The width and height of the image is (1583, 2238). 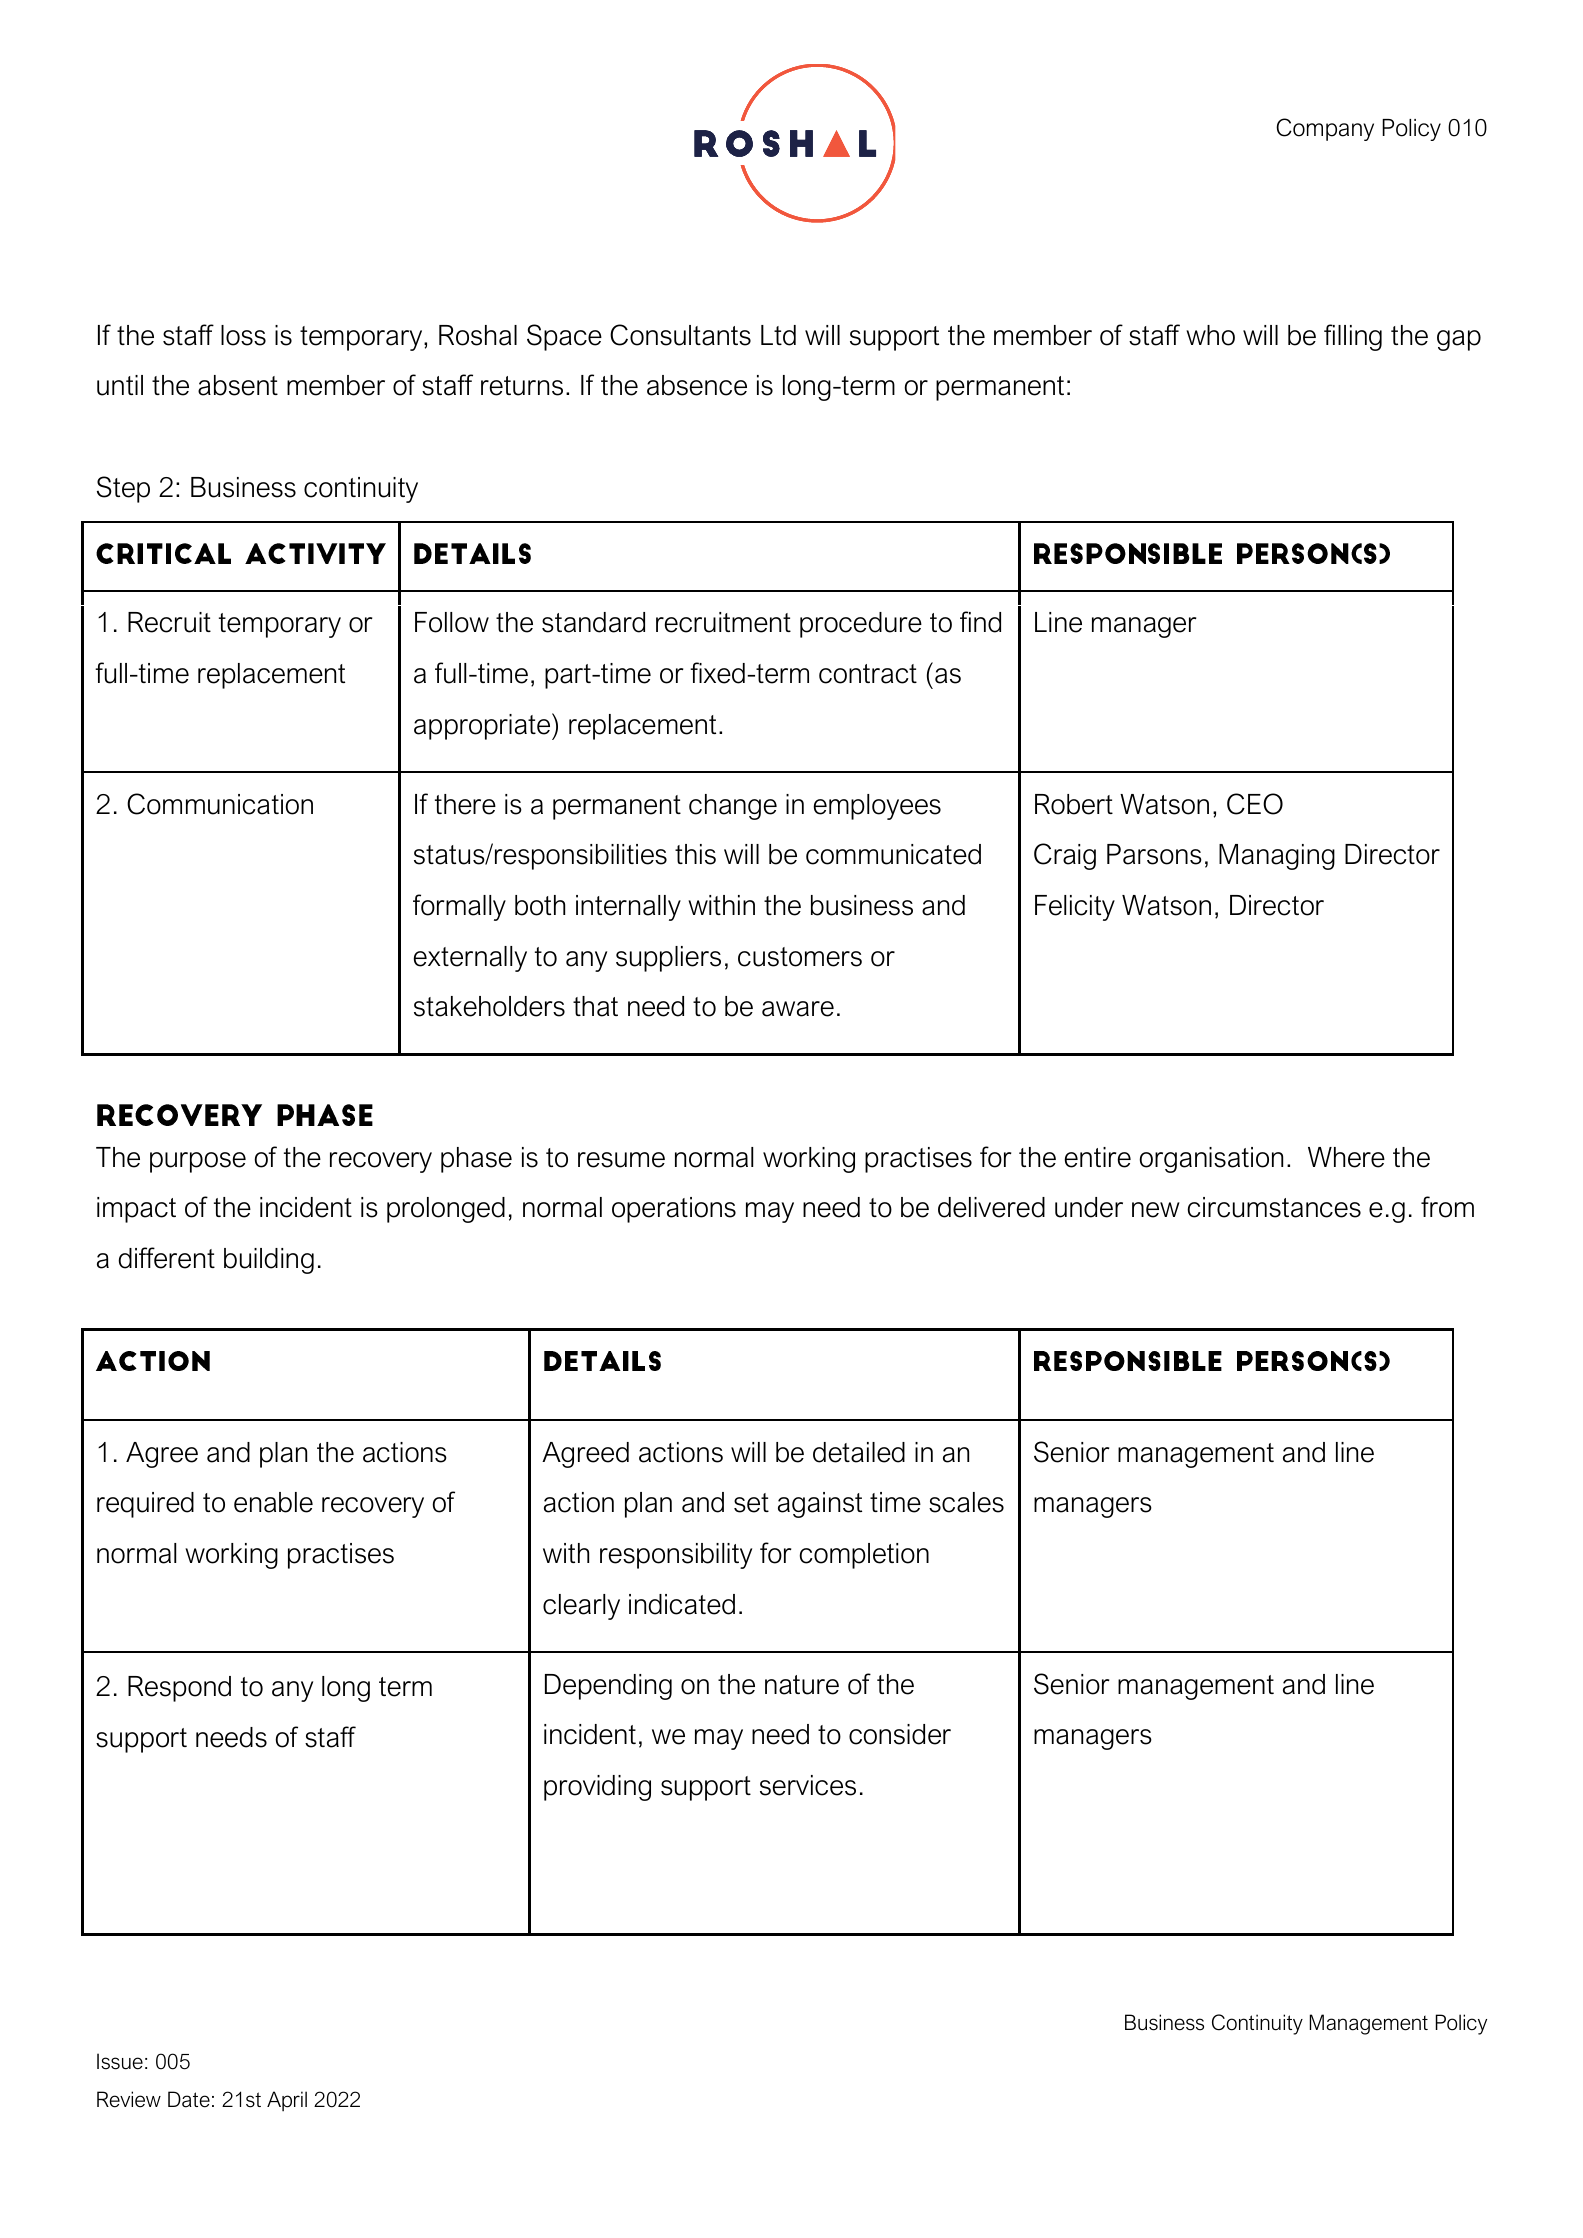 I want to click on aware, so click(x=798, y=1009).
